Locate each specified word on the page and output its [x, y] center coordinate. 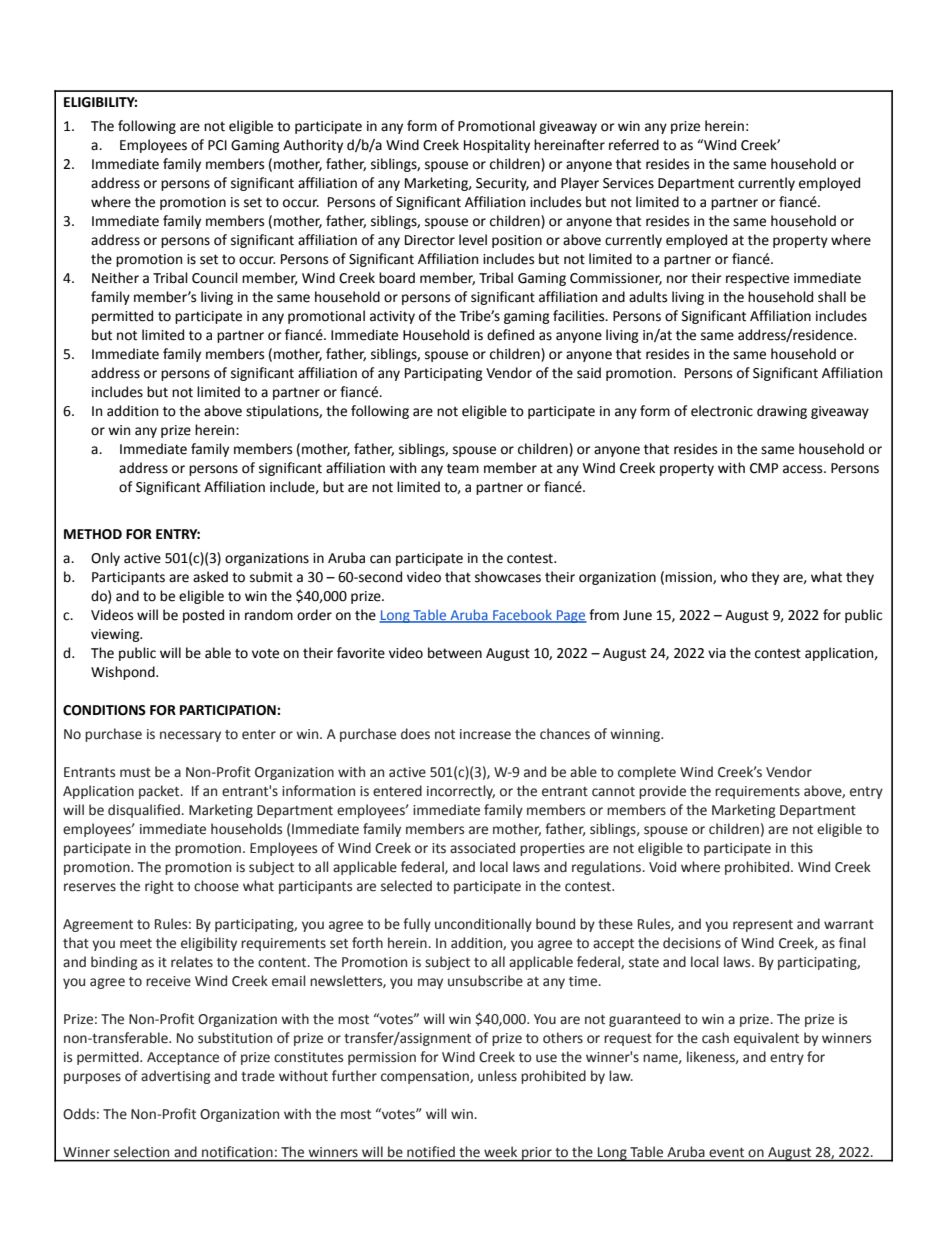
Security [502, 184]
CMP [764, 468]
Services [628, 183]
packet [160, 792]
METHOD [93, 534]
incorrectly [461, 792]
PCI [217, 145]
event [726, 1152]
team [463, 469]
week [500, 1151]
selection [141, 1151]
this [801, 848]
